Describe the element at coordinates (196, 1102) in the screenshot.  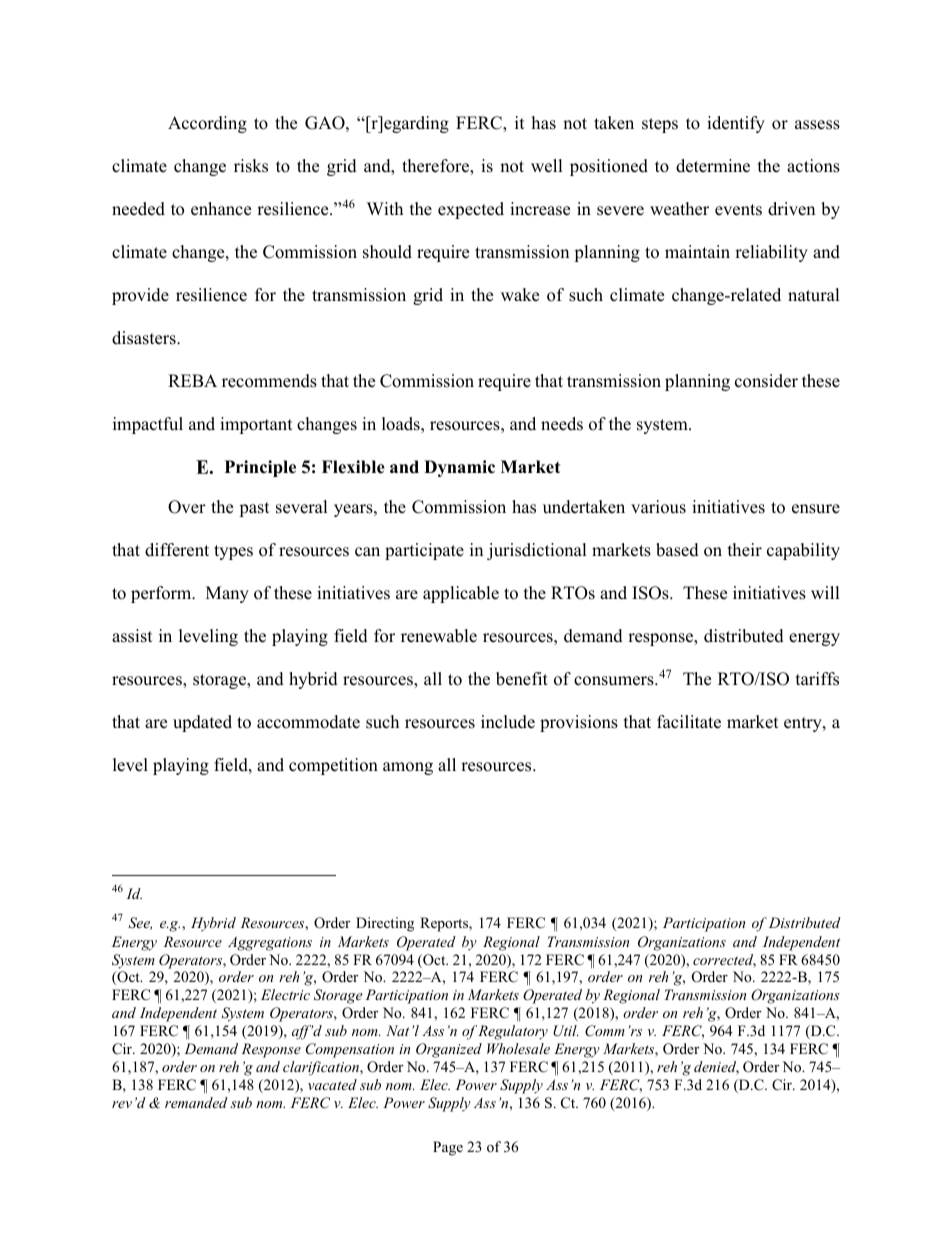
I see `remanded` at that location.
